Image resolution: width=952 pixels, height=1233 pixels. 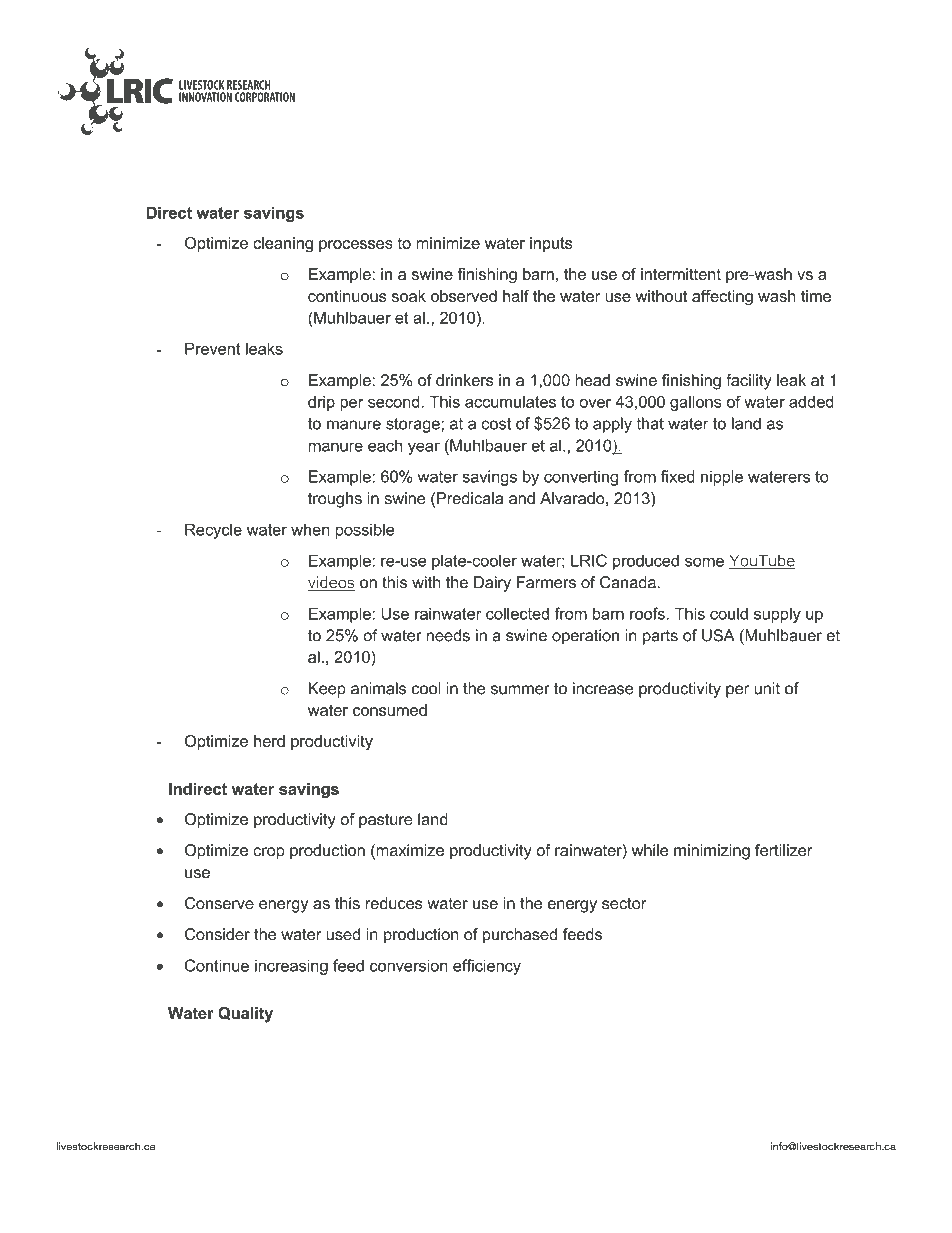 What do you see at coordinates (516, 296) in the screenshot?
I see `half` at bounding box center [516, 296].
